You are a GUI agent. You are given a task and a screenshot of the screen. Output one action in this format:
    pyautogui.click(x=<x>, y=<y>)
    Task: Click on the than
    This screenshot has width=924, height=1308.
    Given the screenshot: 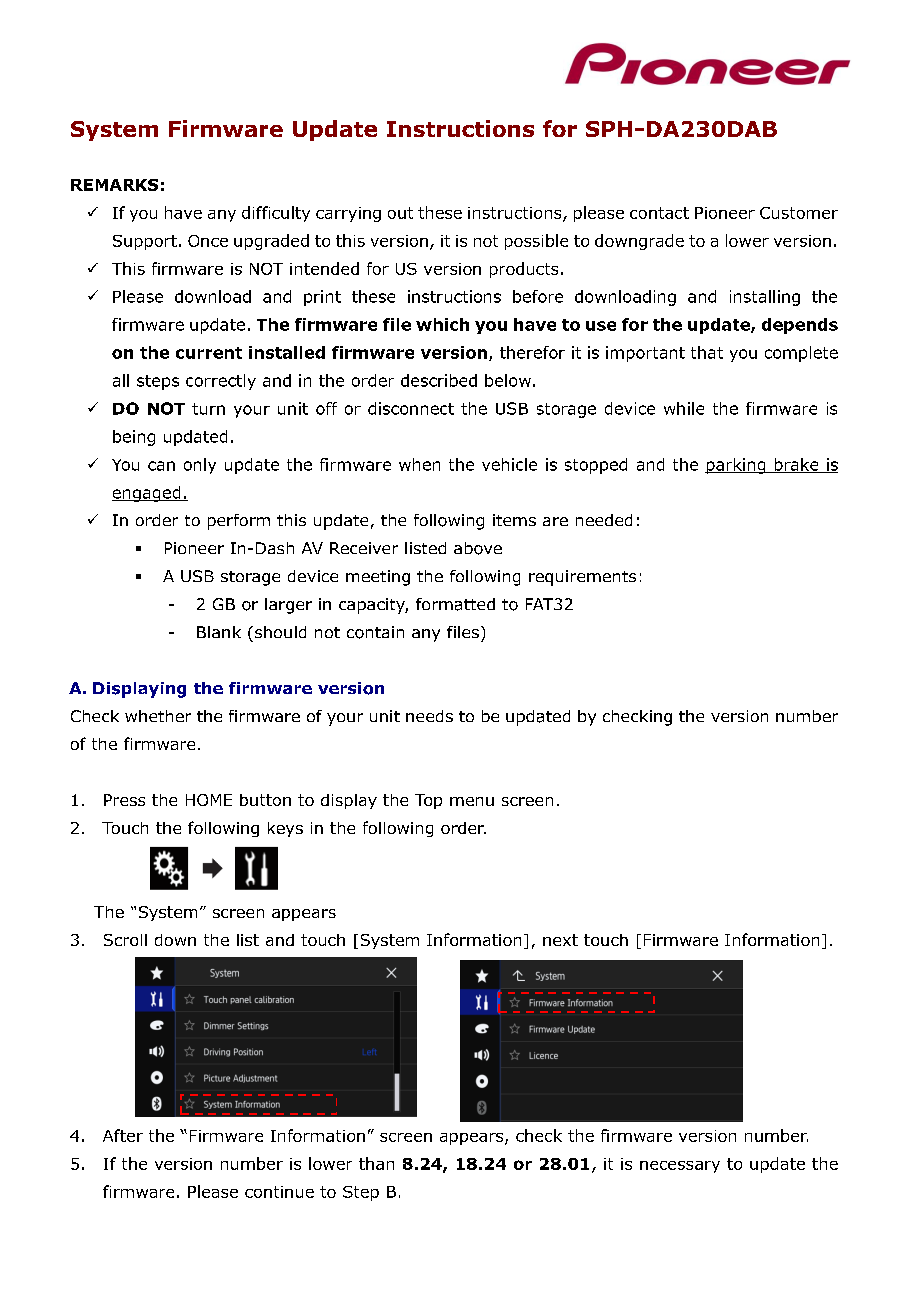 What is the action you would take?
    pyautogui.click(x=376, y=1163)
